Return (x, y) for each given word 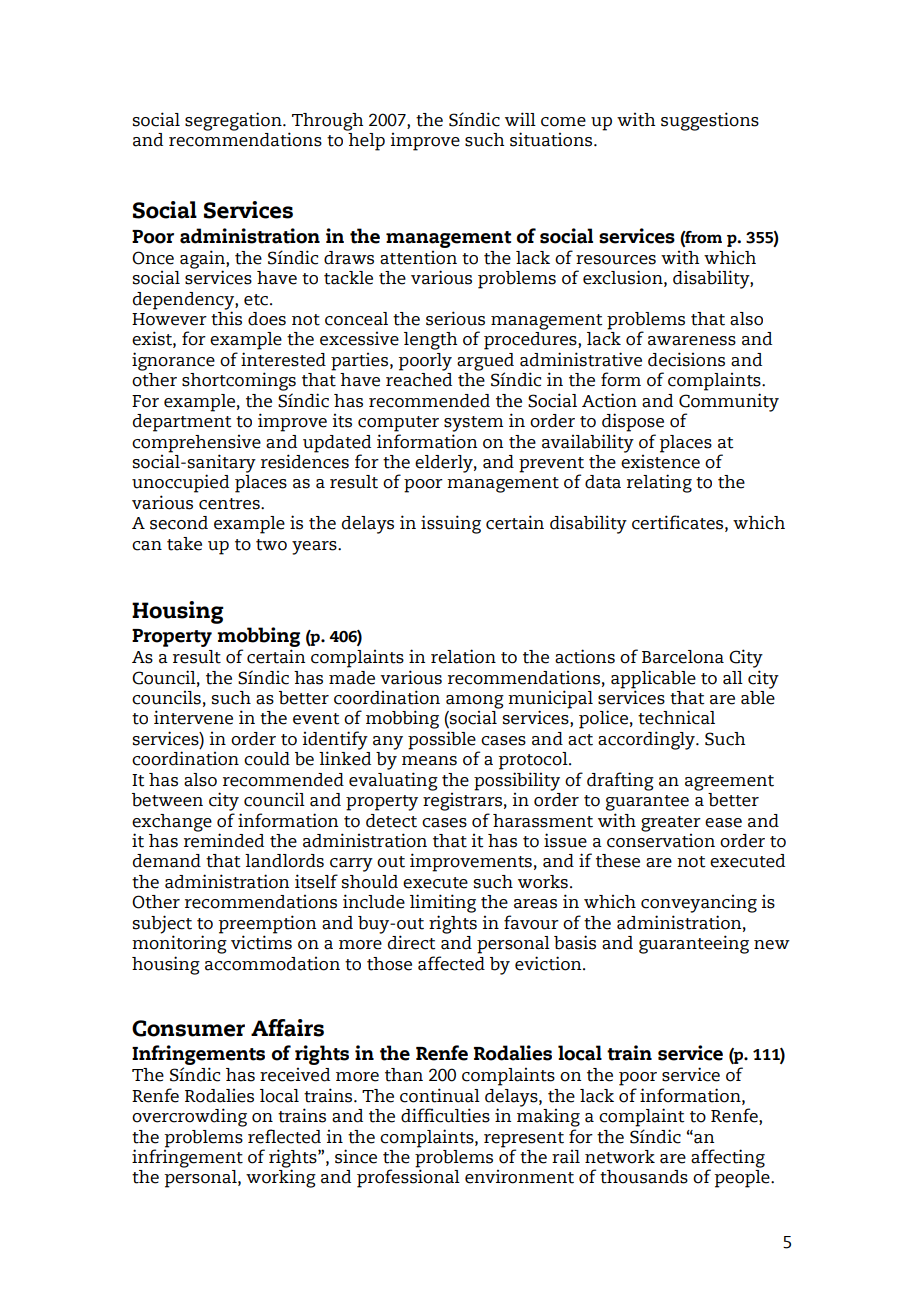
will (520, 119)
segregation (234, 121)
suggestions (710, 121)
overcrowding (189, 1117)
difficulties (445, 1115)
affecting (728, 1159)
